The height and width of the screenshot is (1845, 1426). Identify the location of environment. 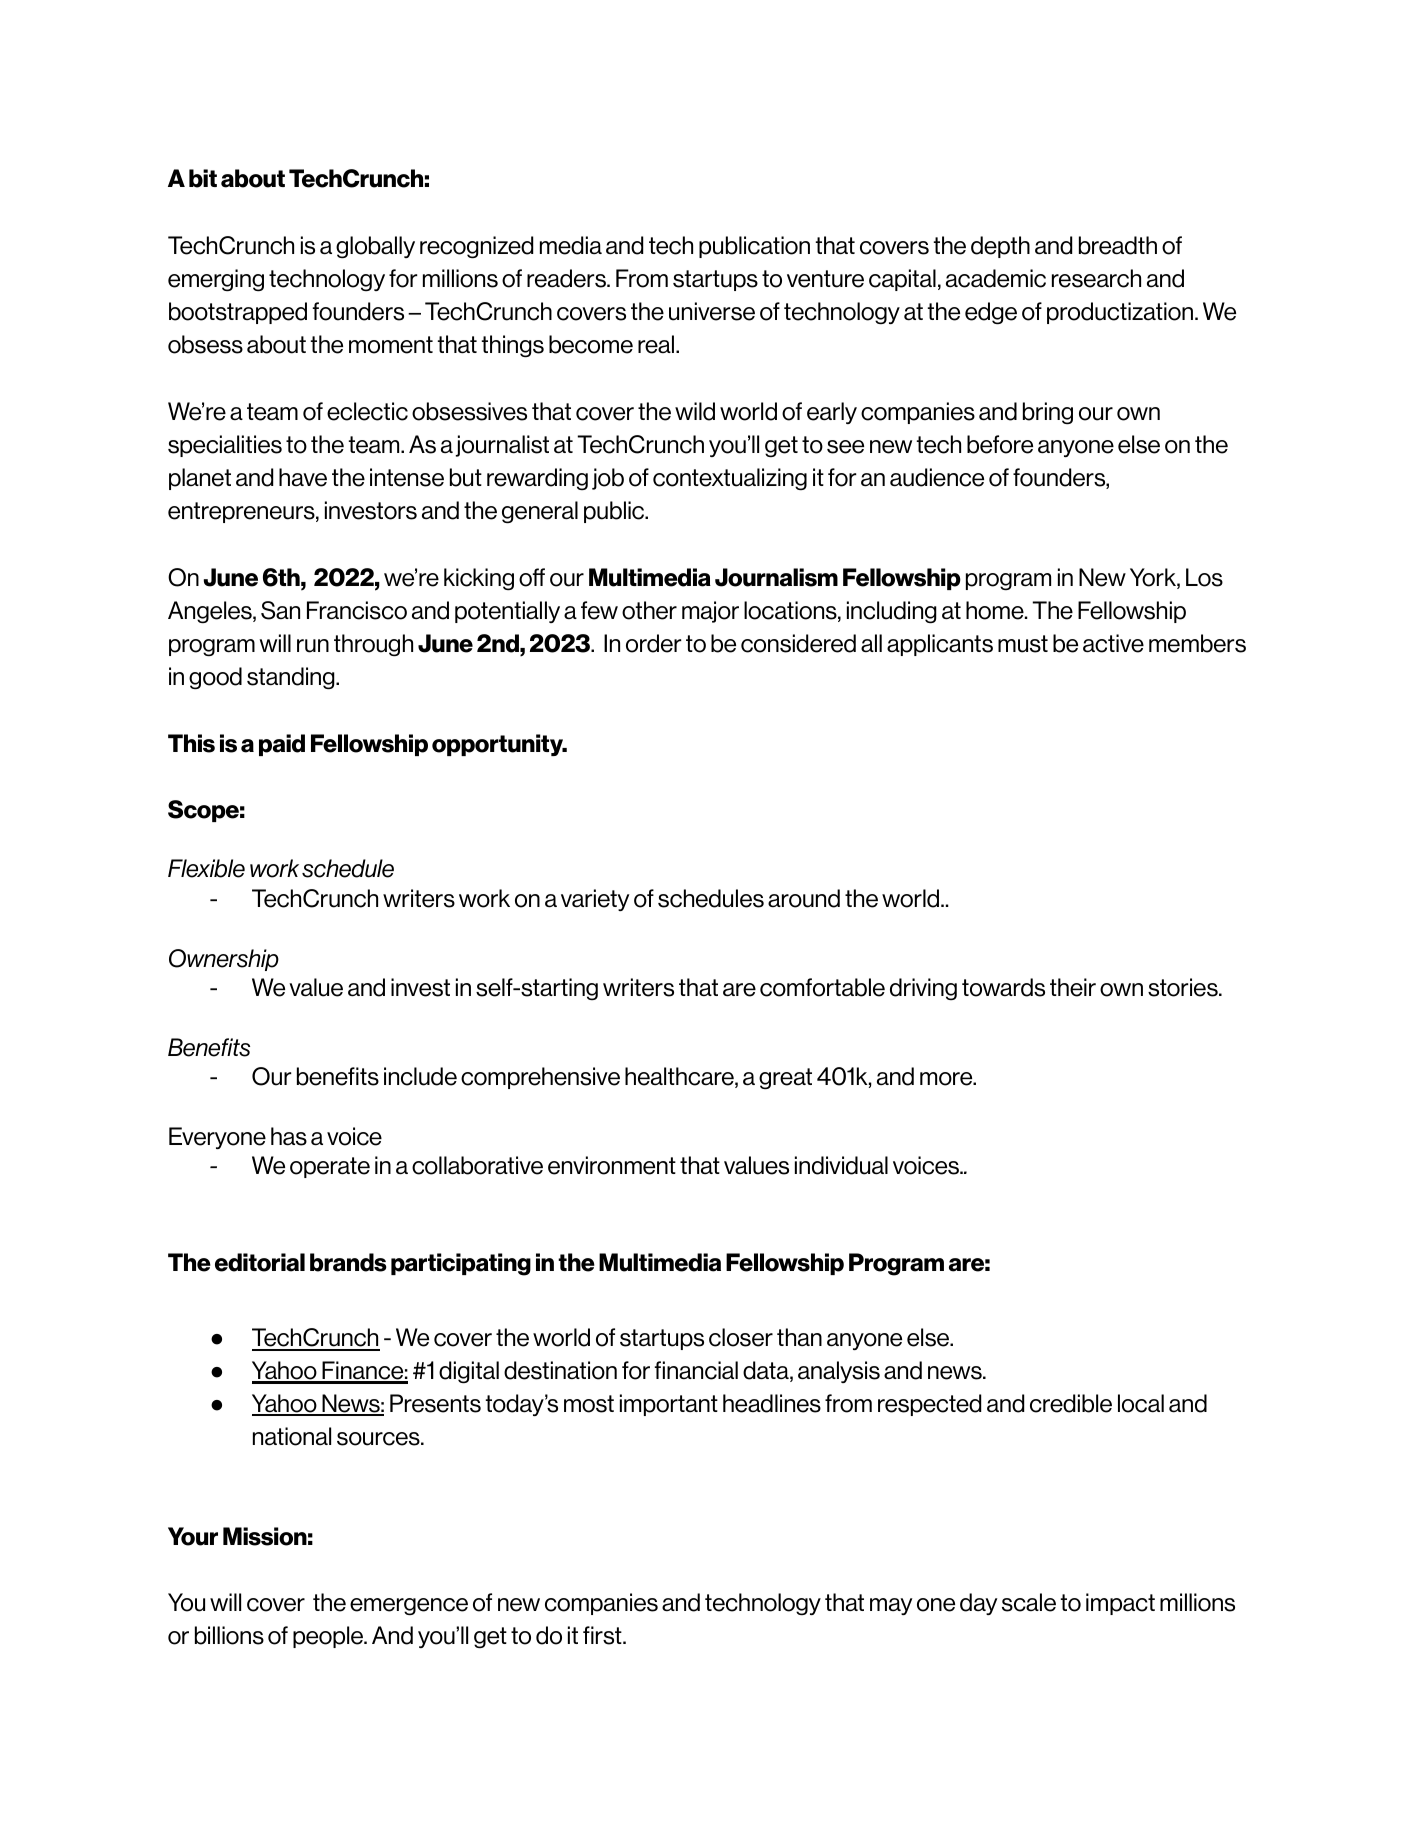
(612, 1165).
